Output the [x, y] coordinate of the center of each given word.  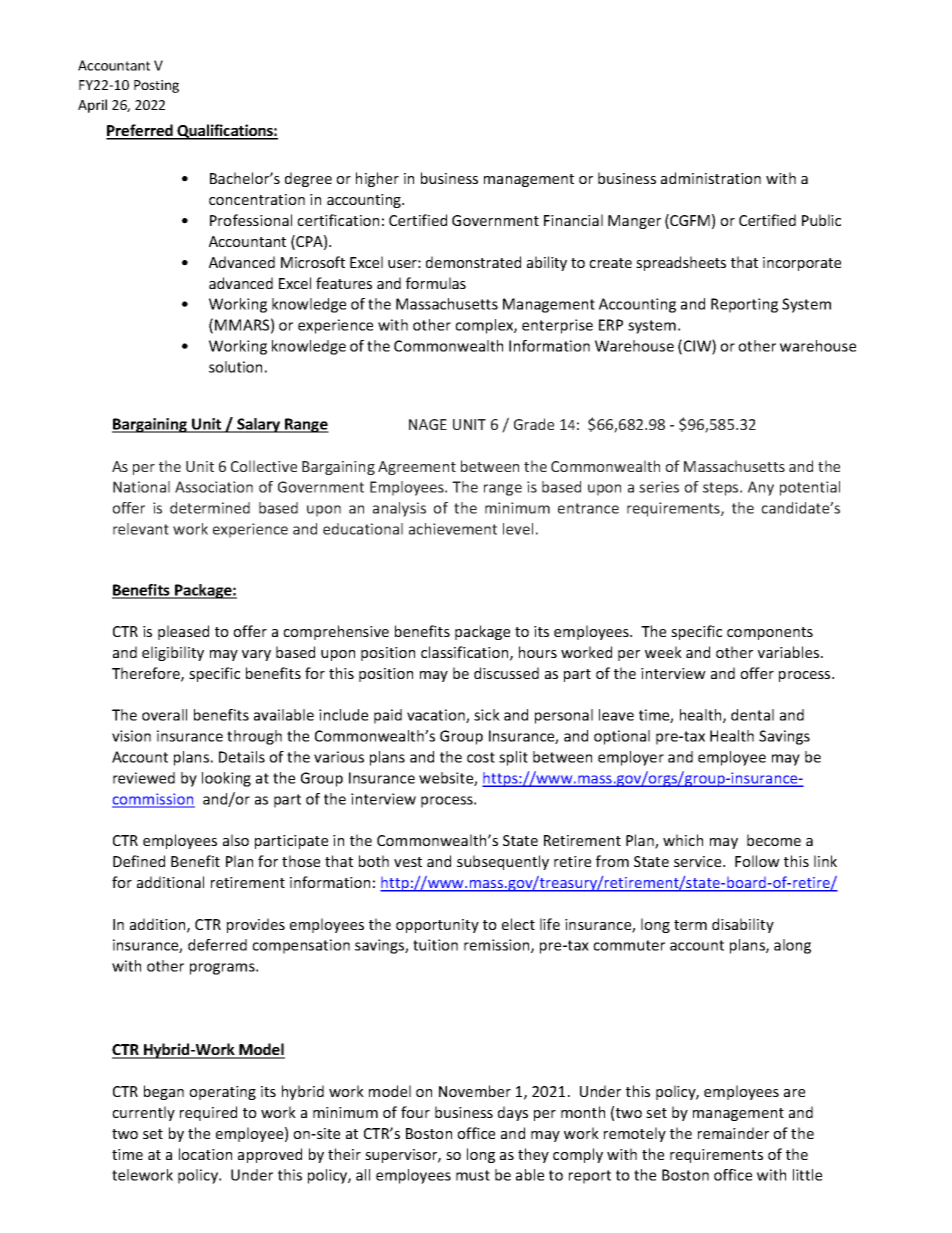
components [770, 633]
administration [711, 178]
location [205, 1154]
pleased [183, 632]
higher [377, 179]
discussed [506, 673]
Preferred [140, 131]
